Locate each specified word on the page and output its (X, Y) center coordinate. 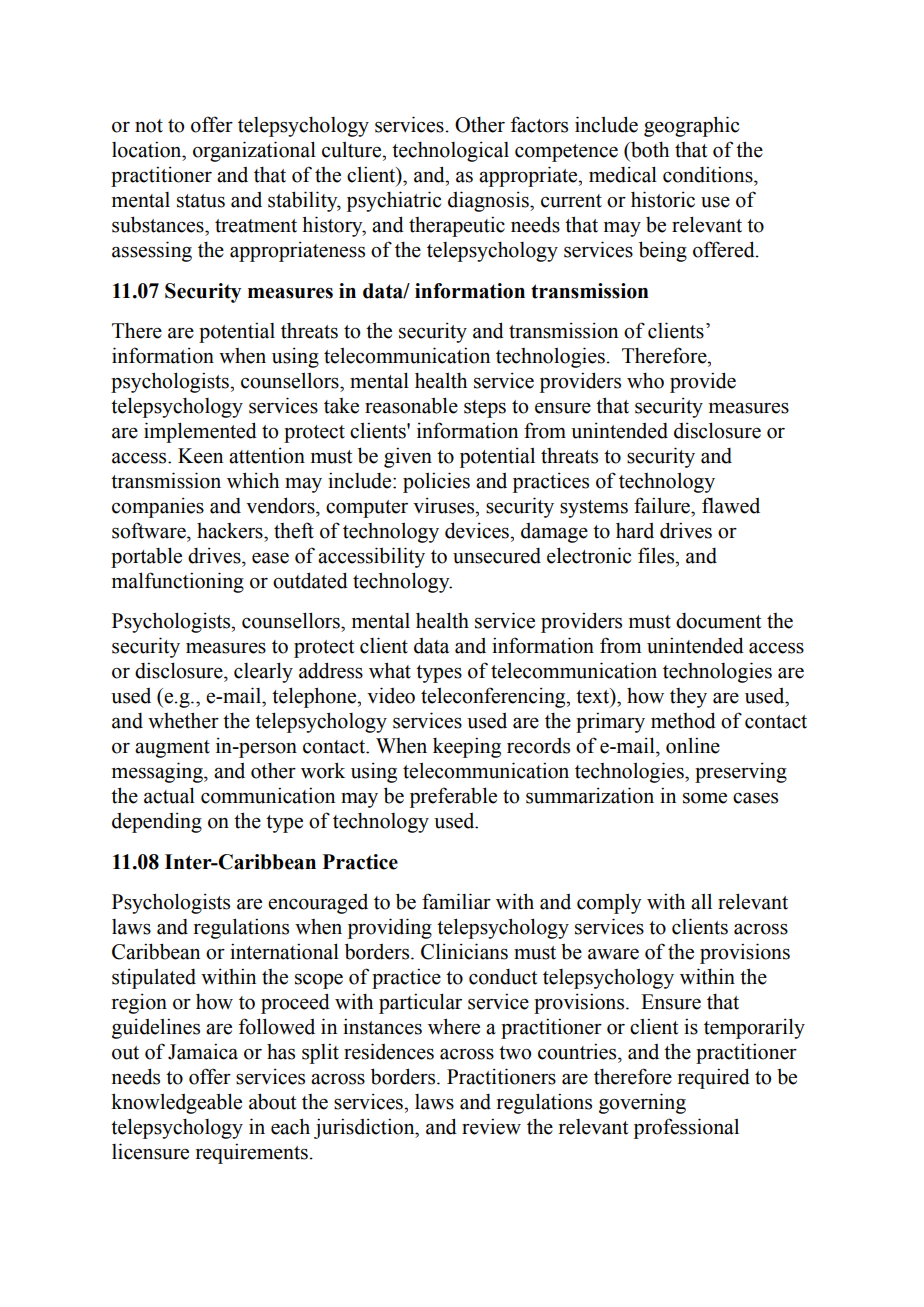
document (718, 621)
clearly (263, 672)
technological (450, 151)
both (649, 149)
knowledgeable (176, 1103)
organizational (254, 151)
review (491, 1126)
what (390, 670)
